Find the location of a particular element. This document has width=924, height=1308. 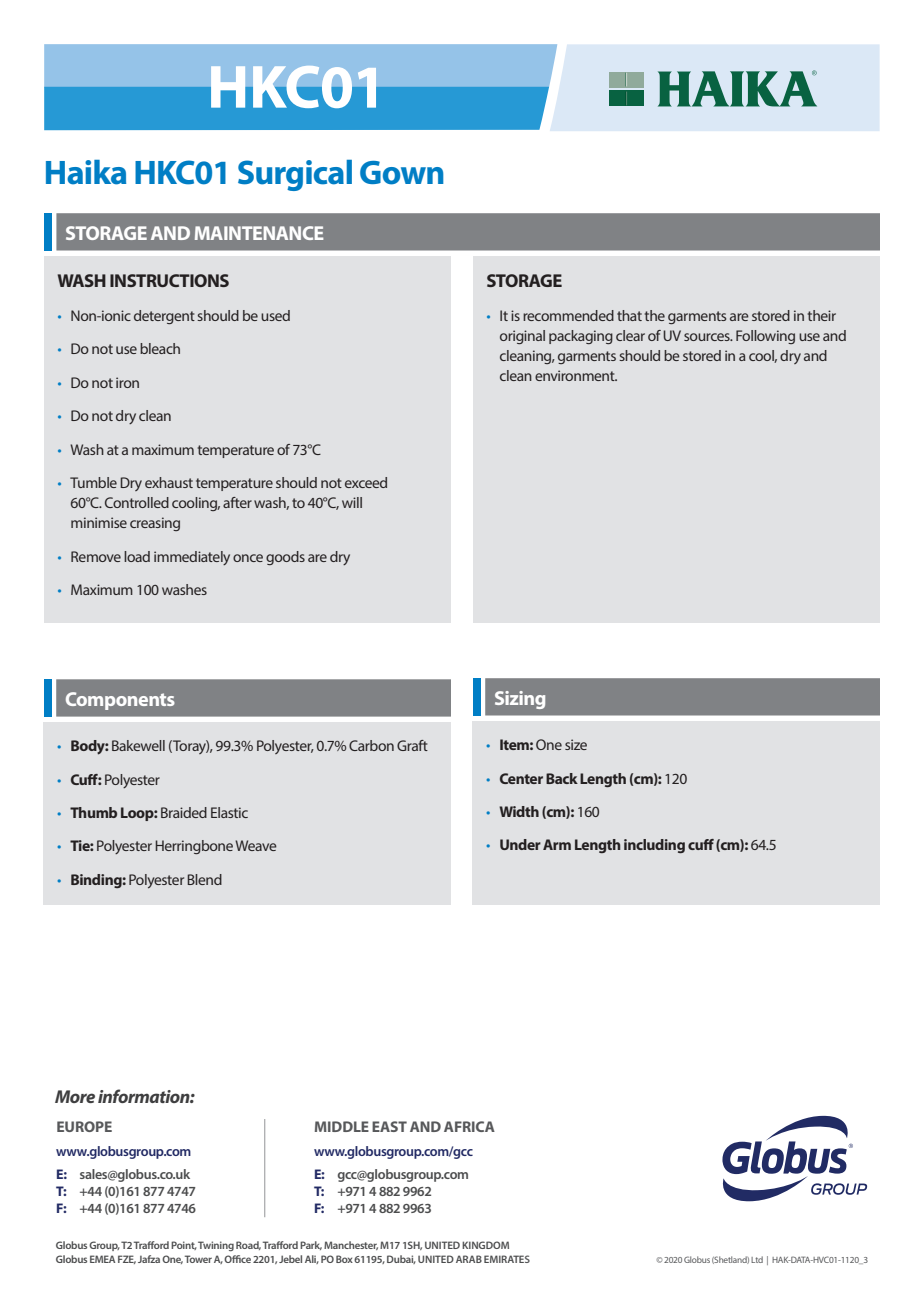

Point is located at coordinates (184, 1245).
